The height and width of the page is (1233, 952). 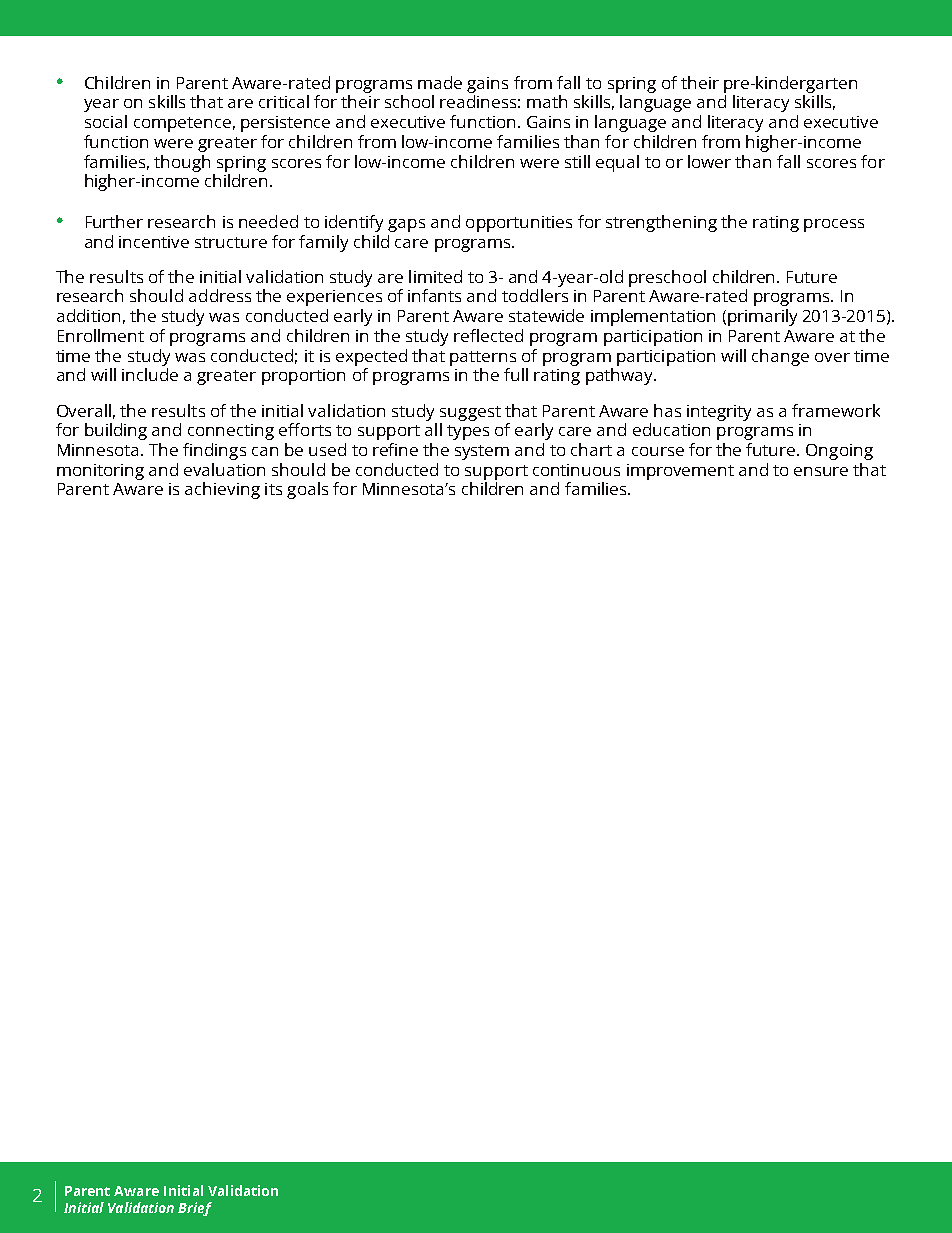 I want to click on lower, so click(x=709, y=161).
